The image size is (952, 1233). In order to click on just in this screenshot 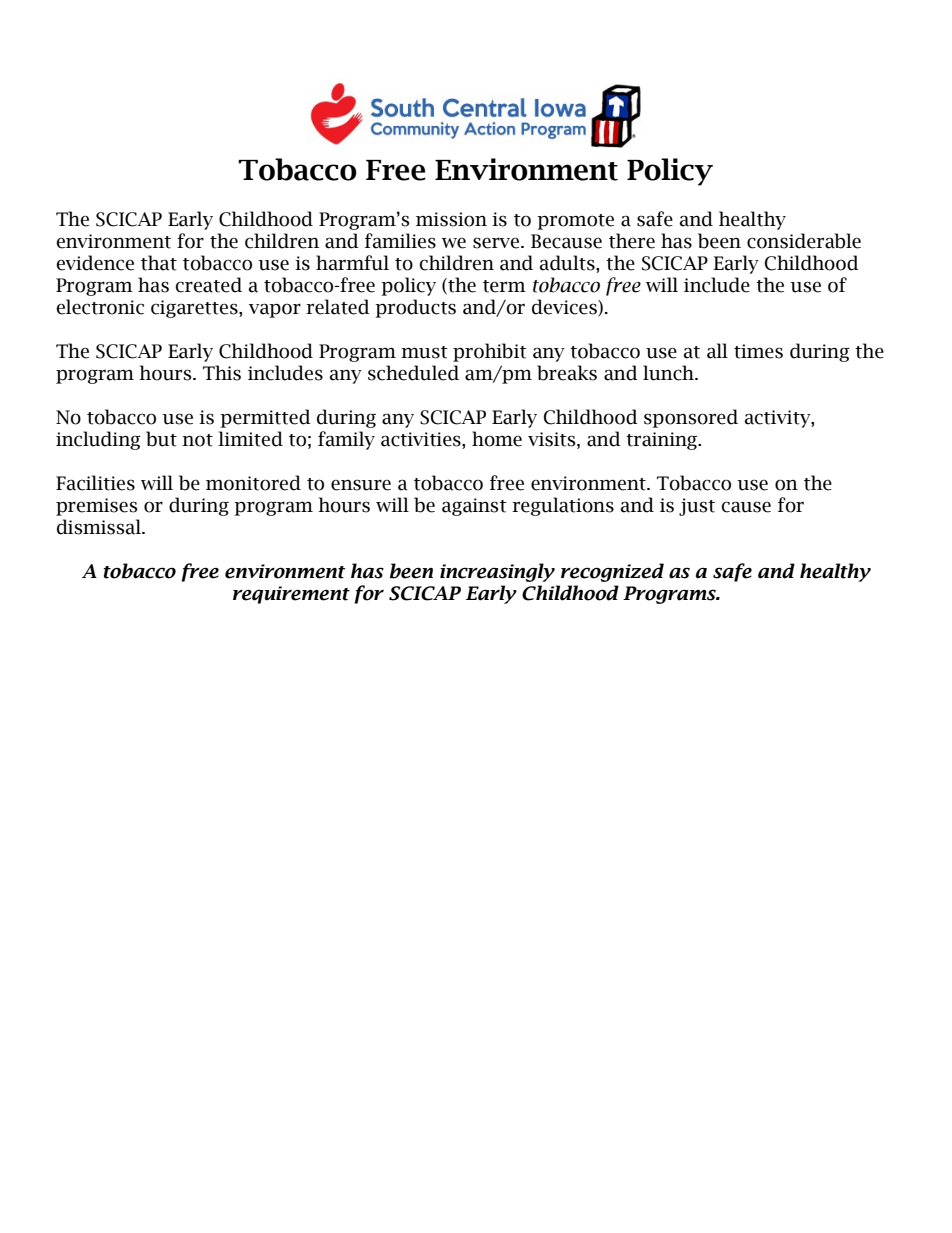, I will do `click(697, 507)`.
